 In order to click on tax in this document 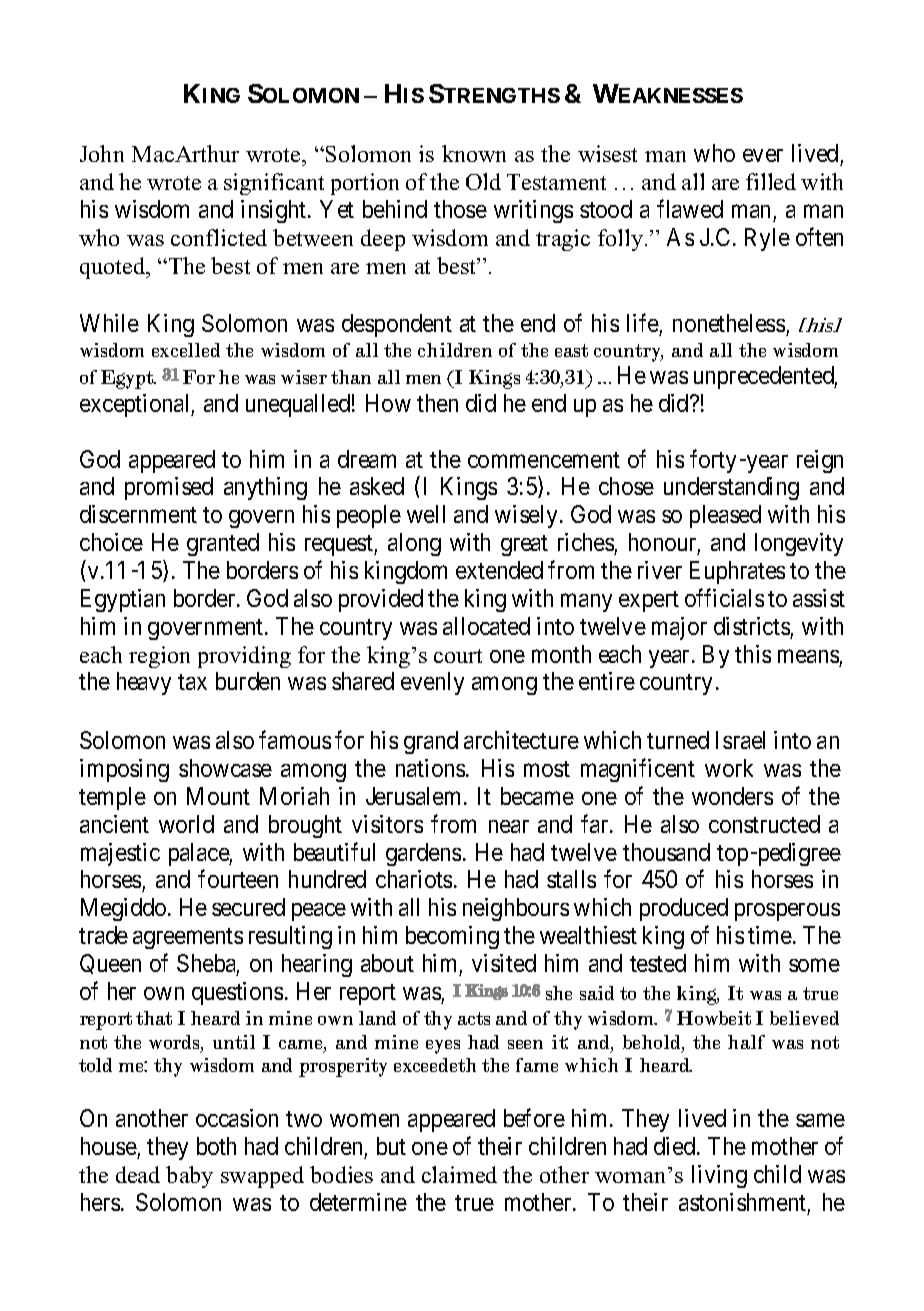, I will do `click(192, 682)`.
